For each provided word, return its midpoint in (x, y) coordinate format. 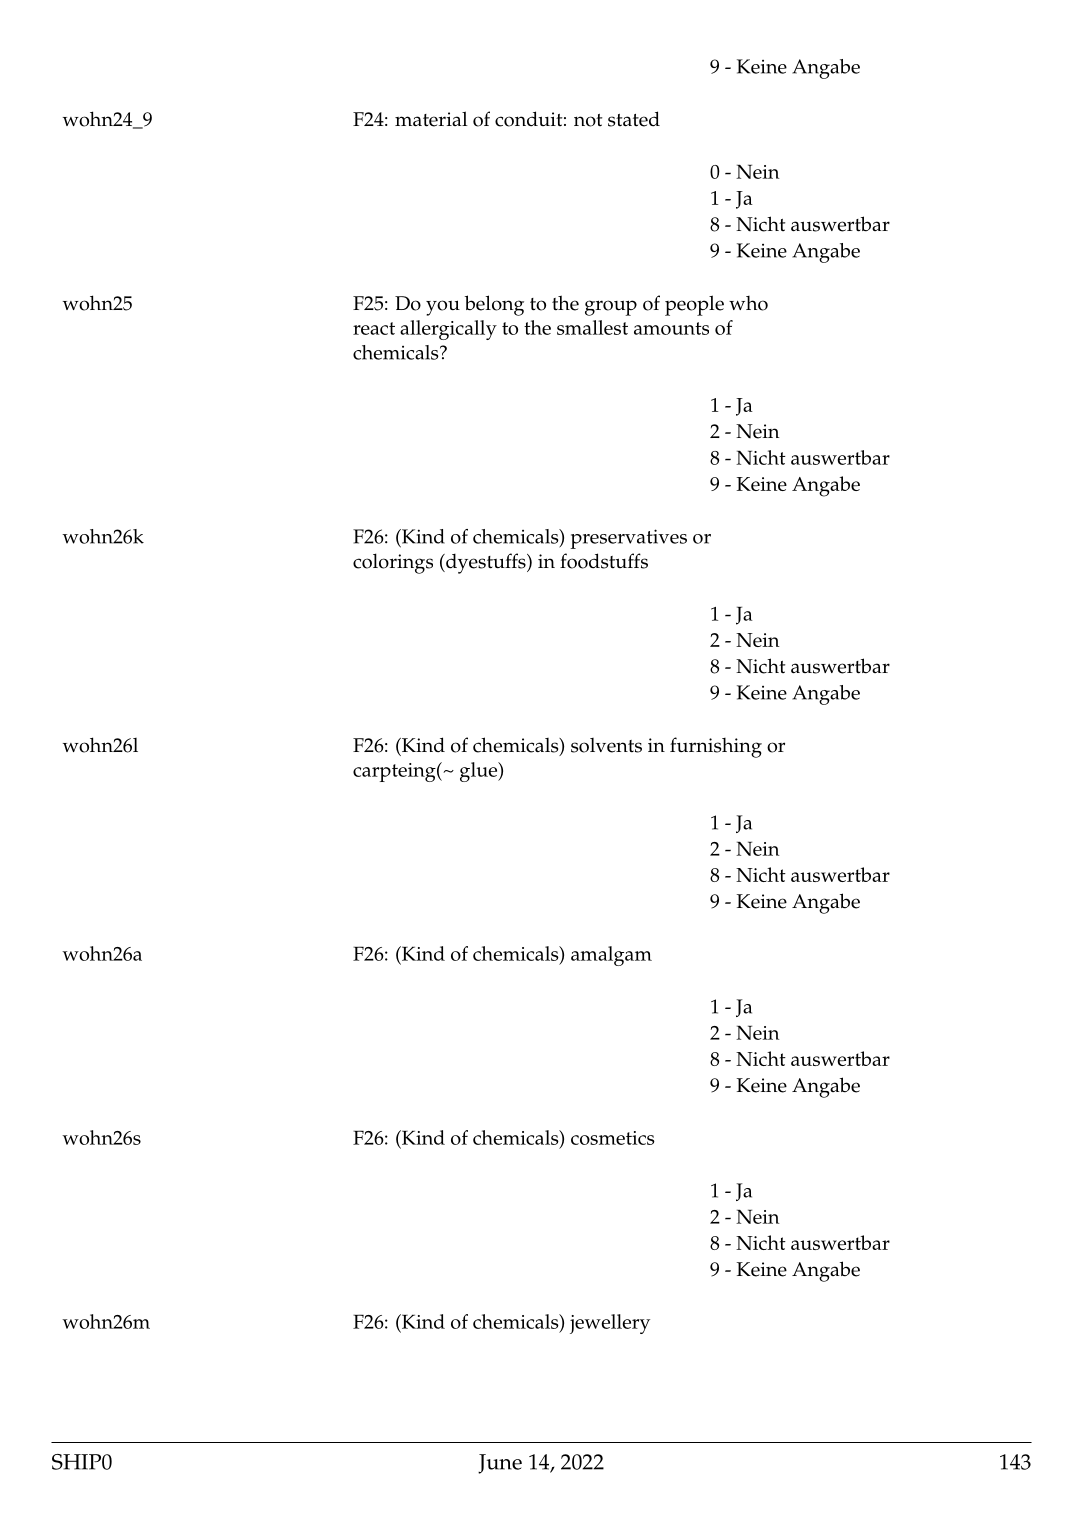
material (431, 119)
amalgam (611, 956)
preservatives (628, 539)
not (588, 120)
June (500, 1464)
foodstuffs (604, 561)
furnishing (716, 747)
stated (634, 119)
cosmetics (613, 1138)
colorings (393, 563)
